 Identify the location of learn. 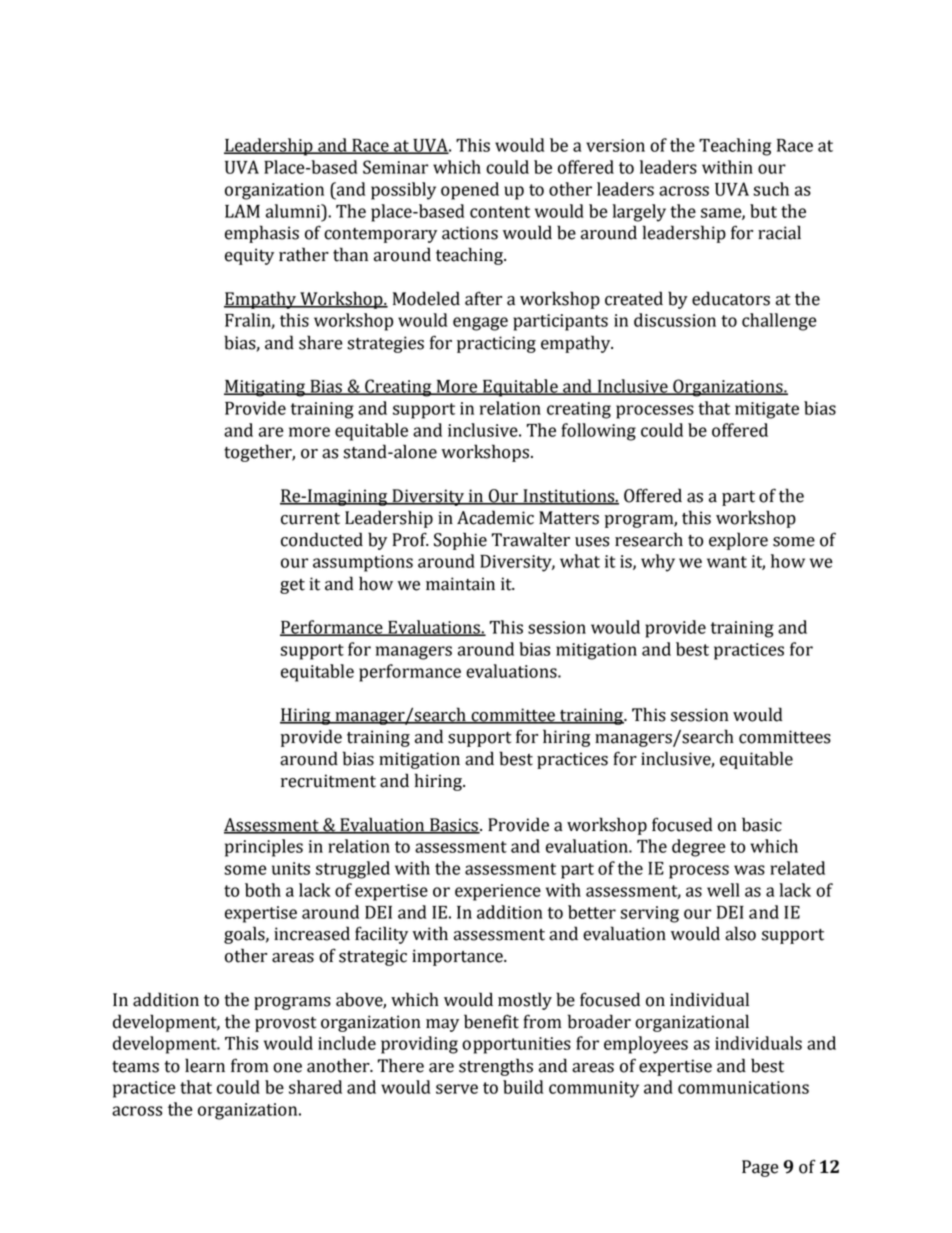
(205, 1065).
